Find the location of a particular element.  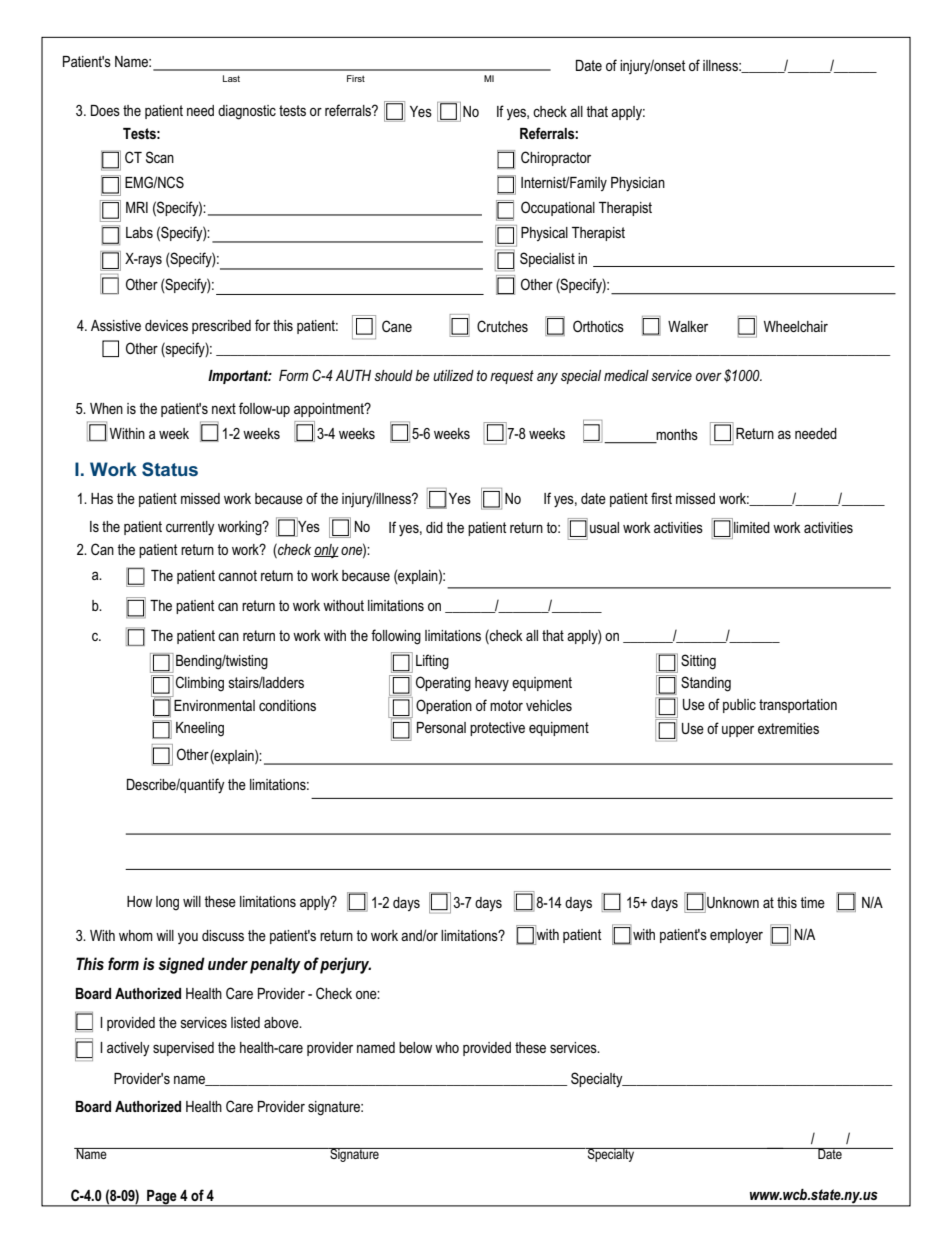

Page is located at coordinates (162, 1198).
